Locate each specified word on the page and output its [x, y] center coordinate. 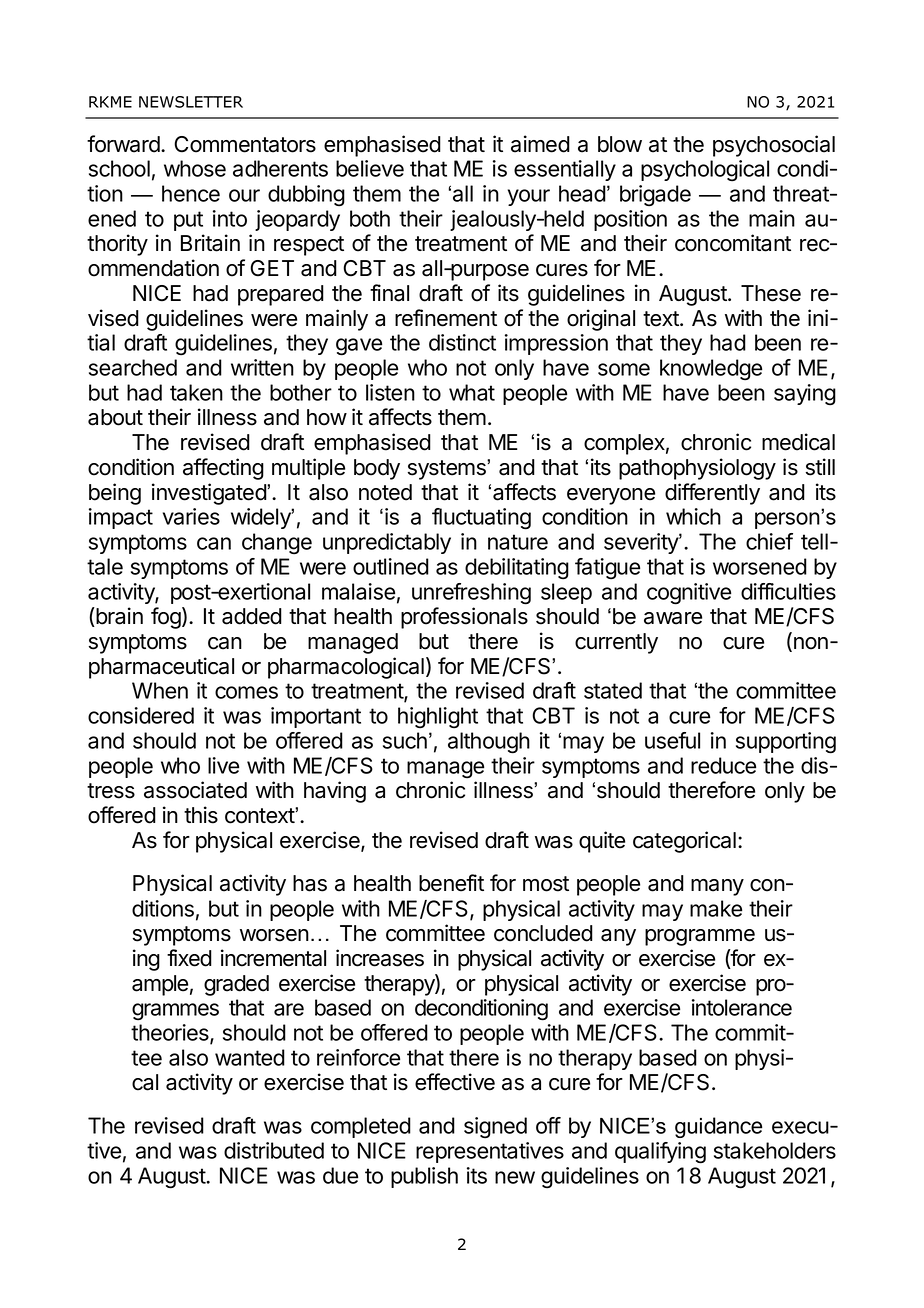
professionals [464, 618]
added [252, 616]
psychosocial [774, 146]
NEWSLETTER [191, 102]
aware [673, 618]
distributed [274, 1150]
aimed [540, 144]
